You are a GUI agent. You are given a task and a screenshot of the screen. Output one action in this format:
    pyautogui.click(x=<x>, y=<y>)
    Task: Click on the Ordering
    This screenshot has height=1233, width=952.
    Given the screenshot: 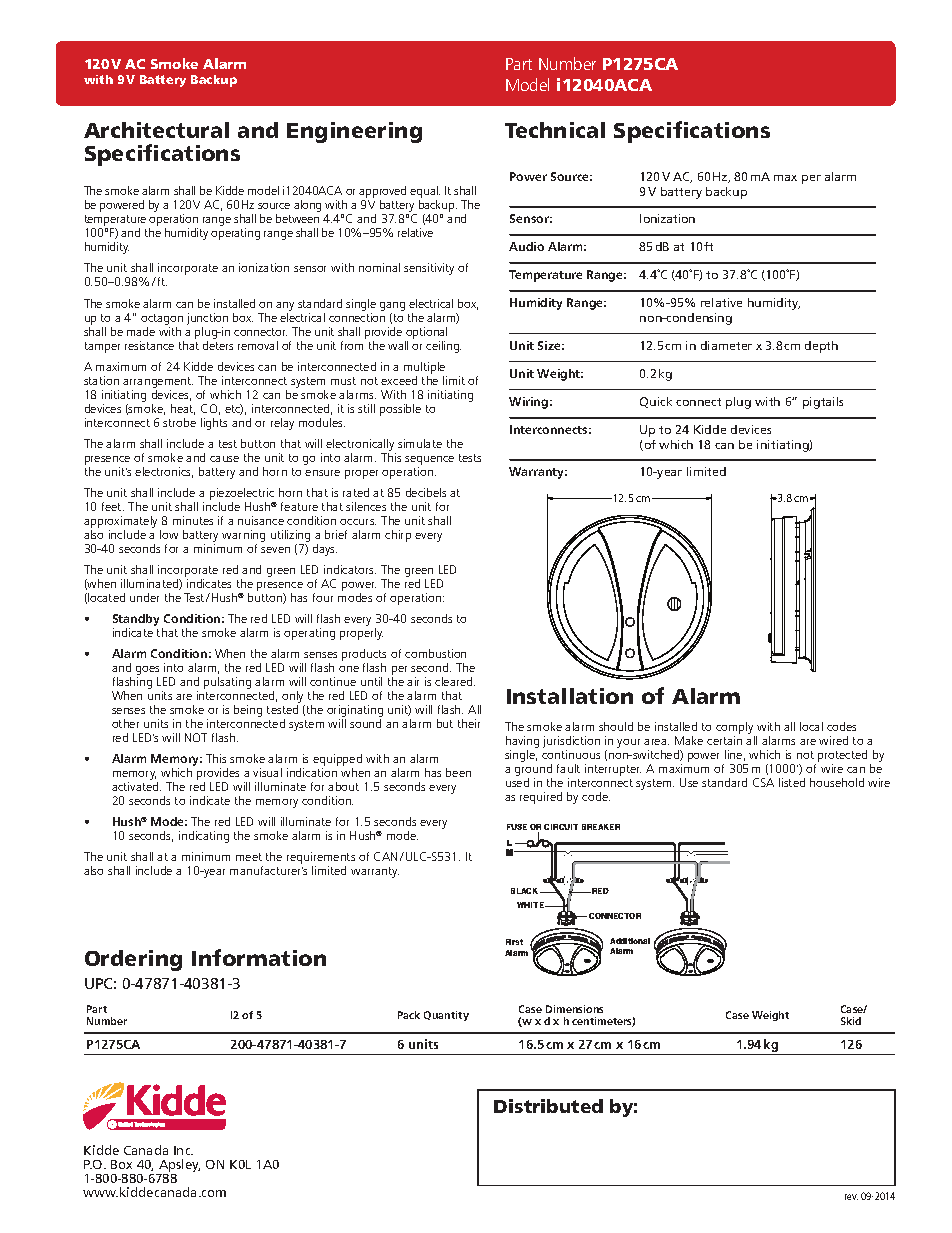 What is the action you would take?
    pyautogui.click(x=133, y=960)
